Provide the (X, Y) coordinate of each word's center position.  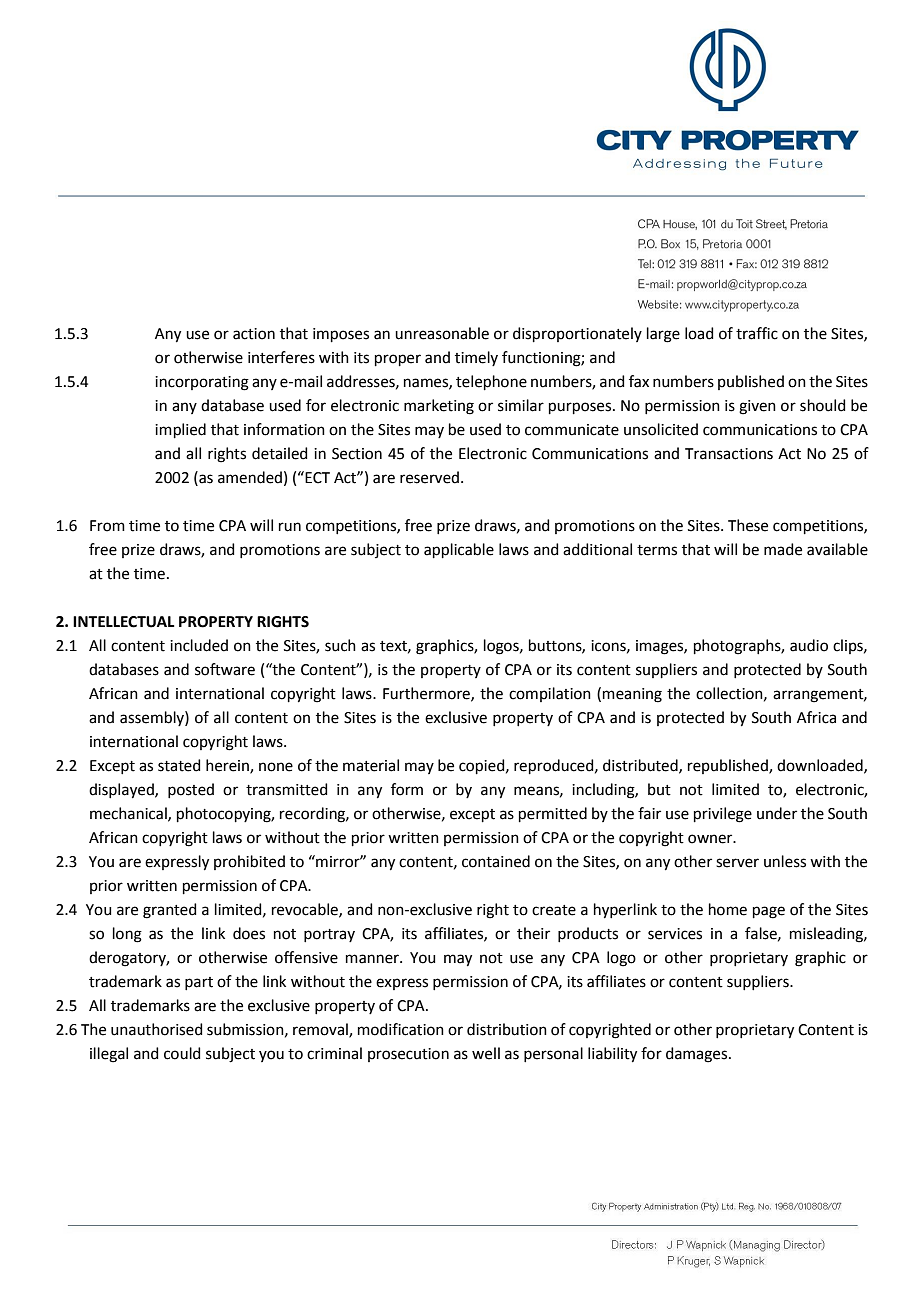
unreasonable (442, 333)
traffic (757, 333)
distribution (507, 1029)
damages (696, 1055)
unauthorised (157, 1029)
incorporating (202, 383)
